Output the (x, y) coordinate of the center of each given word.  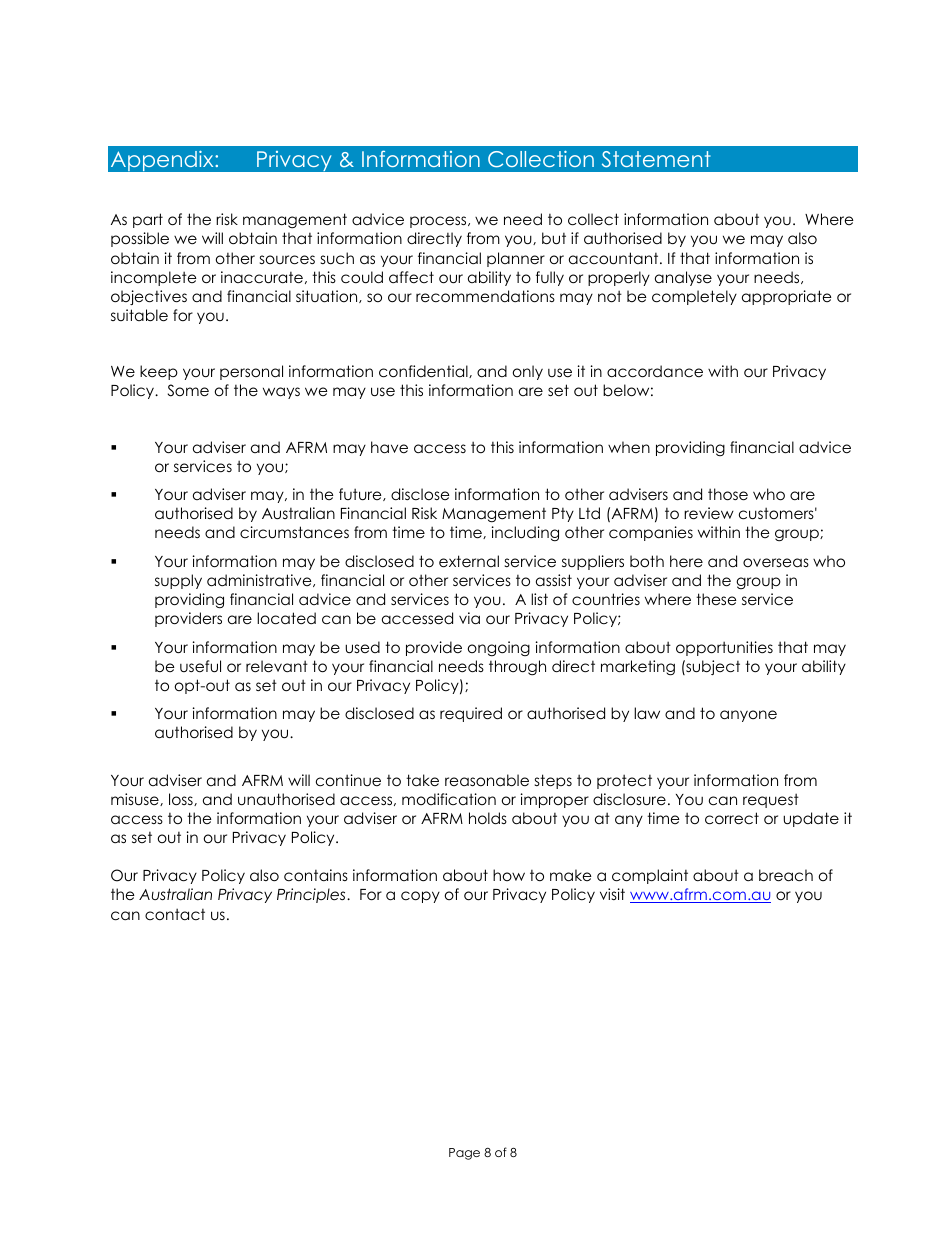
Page (464, 1154)
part (148, 220)
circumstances (294, 532)
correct (732, 818)
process (439, 222)
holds (488, 818)
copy (420, 897)
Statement (656, 159)
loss (182, 799)
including (525, 534)
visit (612, 894)
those (728, 494)
